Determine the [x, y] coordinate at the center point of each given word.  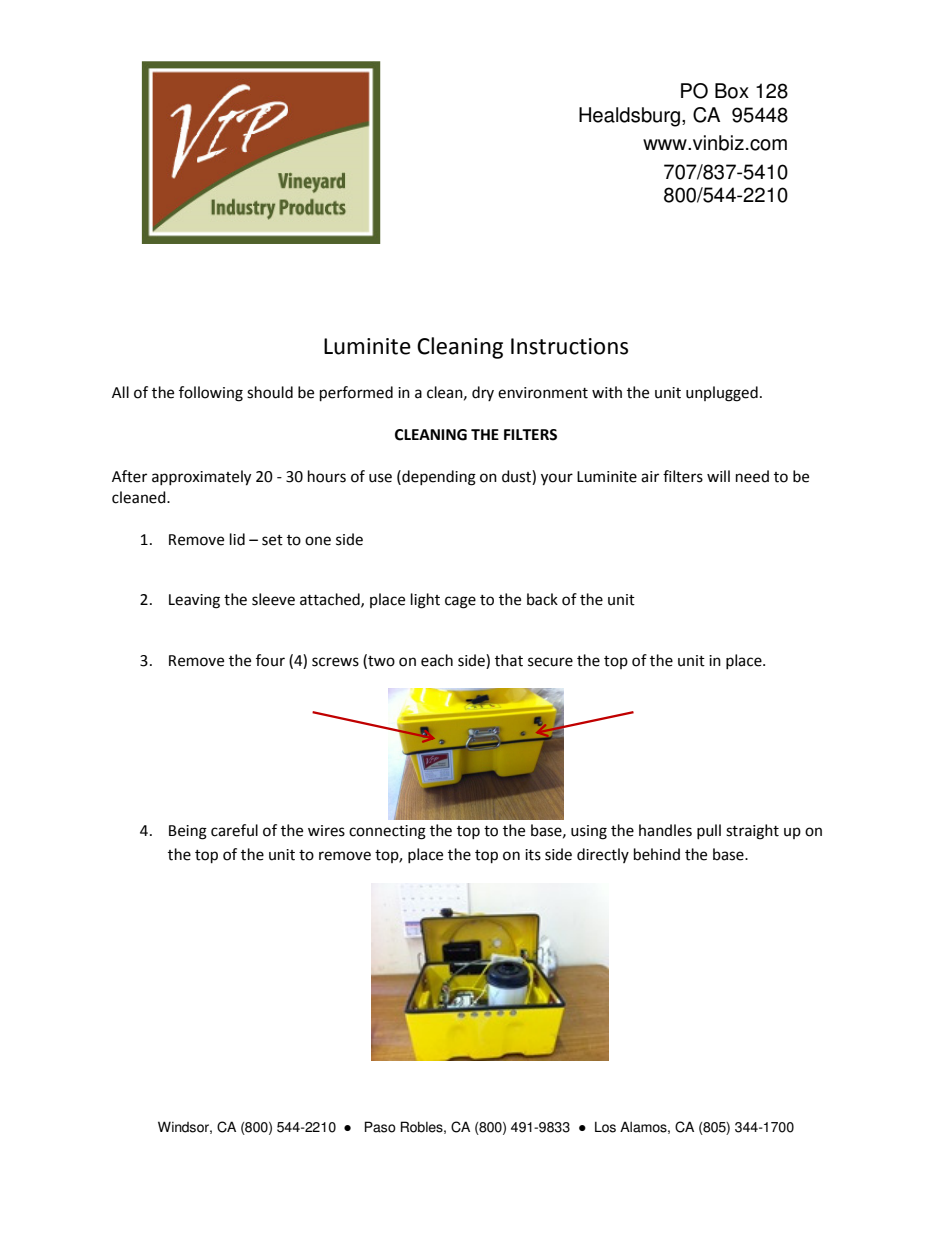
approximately [201, 478]
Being [188, 832]
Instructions [569, 346]
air [650, 477]
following [211, 394]
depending [438, 478]
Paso [380, 1127]
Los [605, 1127]
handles [665, 830]
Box [732, 91]
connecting [387, 832]
